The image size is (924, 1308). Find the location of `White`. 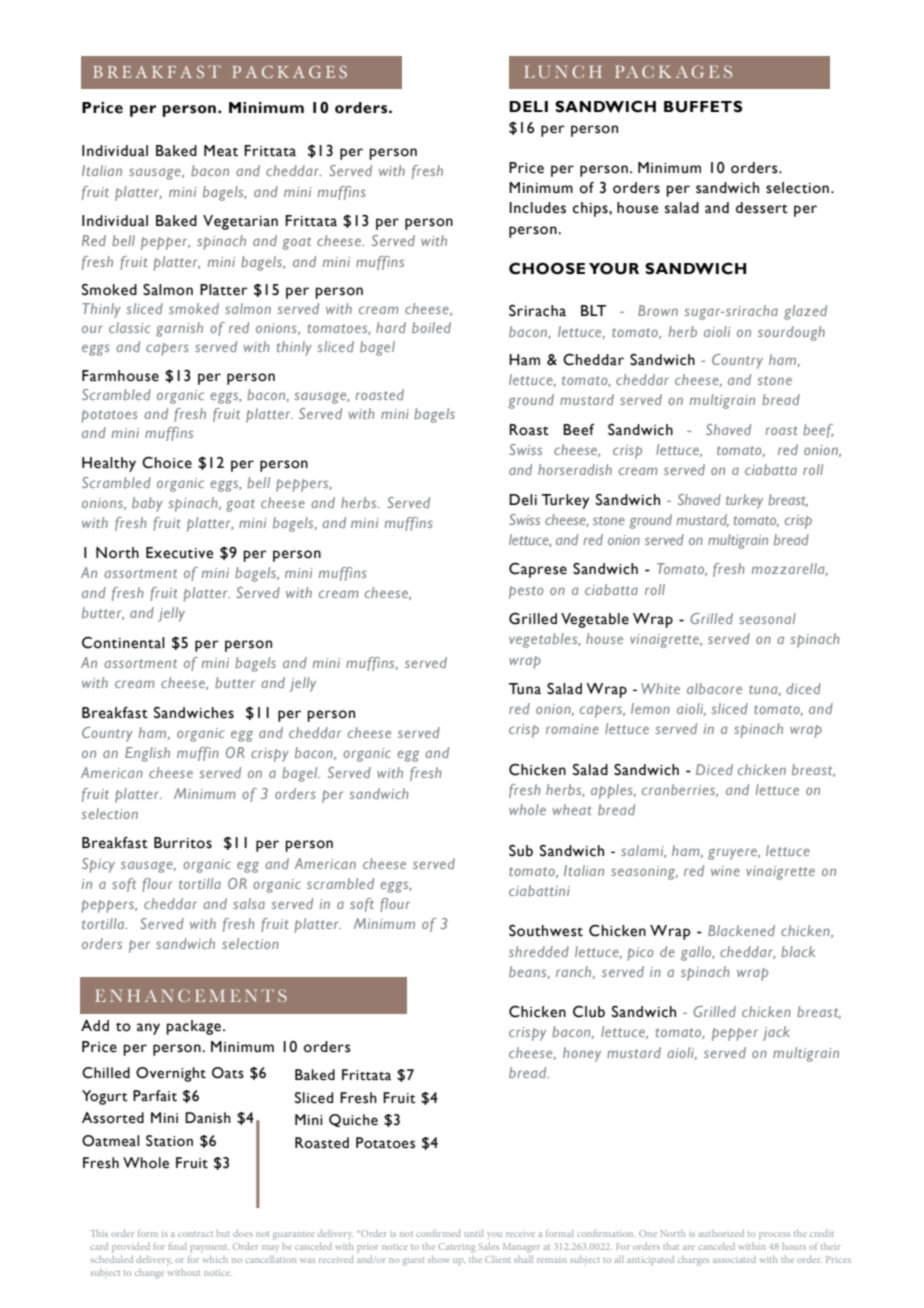

White is located at coordinates (660, 688).
